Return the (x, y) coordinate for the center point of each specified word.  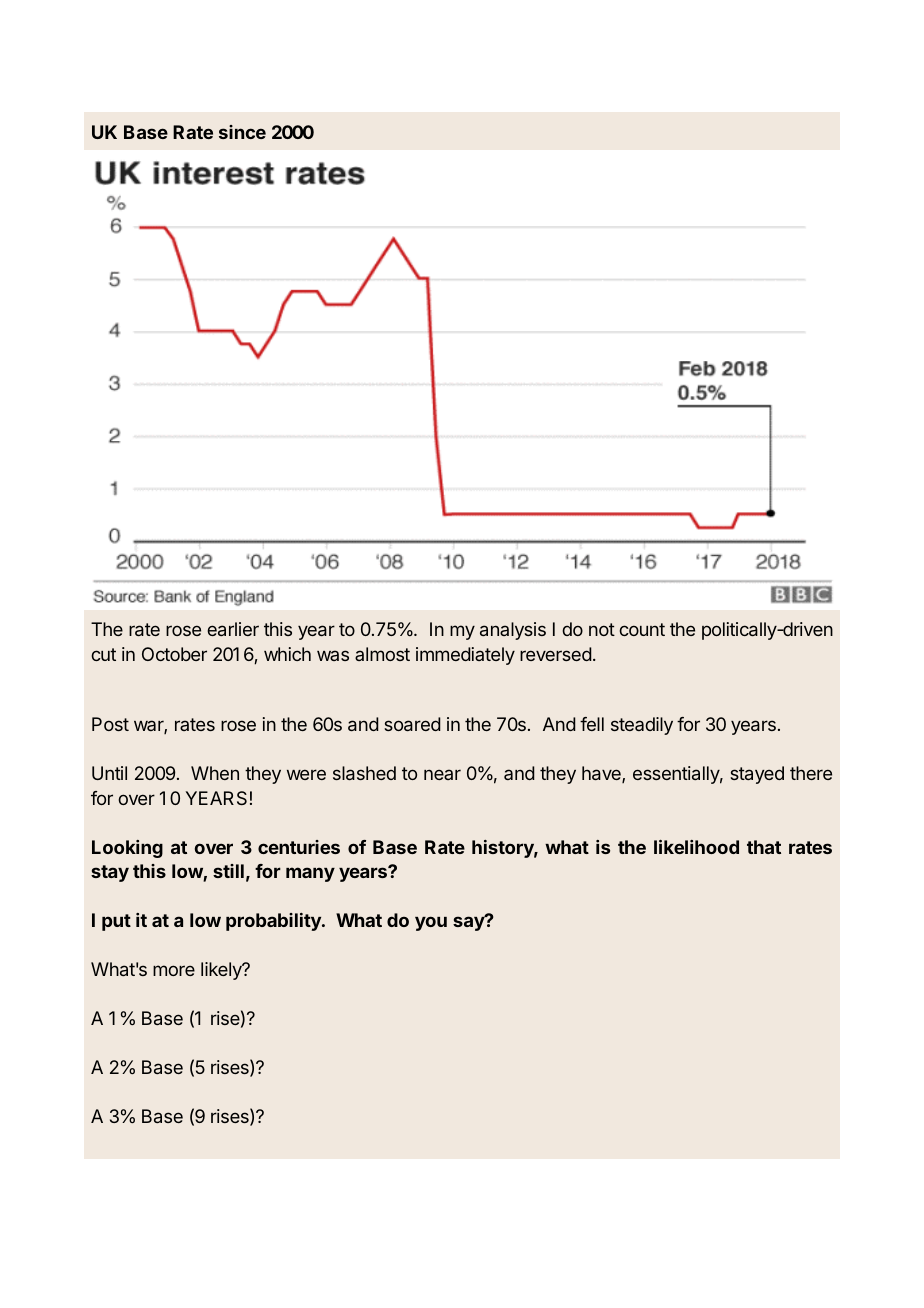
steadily (642, 726)
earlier (233, 629)
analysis (513, 631)
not (602, 629)
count (642, 629)
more (174, 970)
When (215, 773)
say (470, 923)
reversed (556, 654)
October (174, 654)
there (811, 773)
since (242, 132)
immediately (465, 656)
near (442, 774)
